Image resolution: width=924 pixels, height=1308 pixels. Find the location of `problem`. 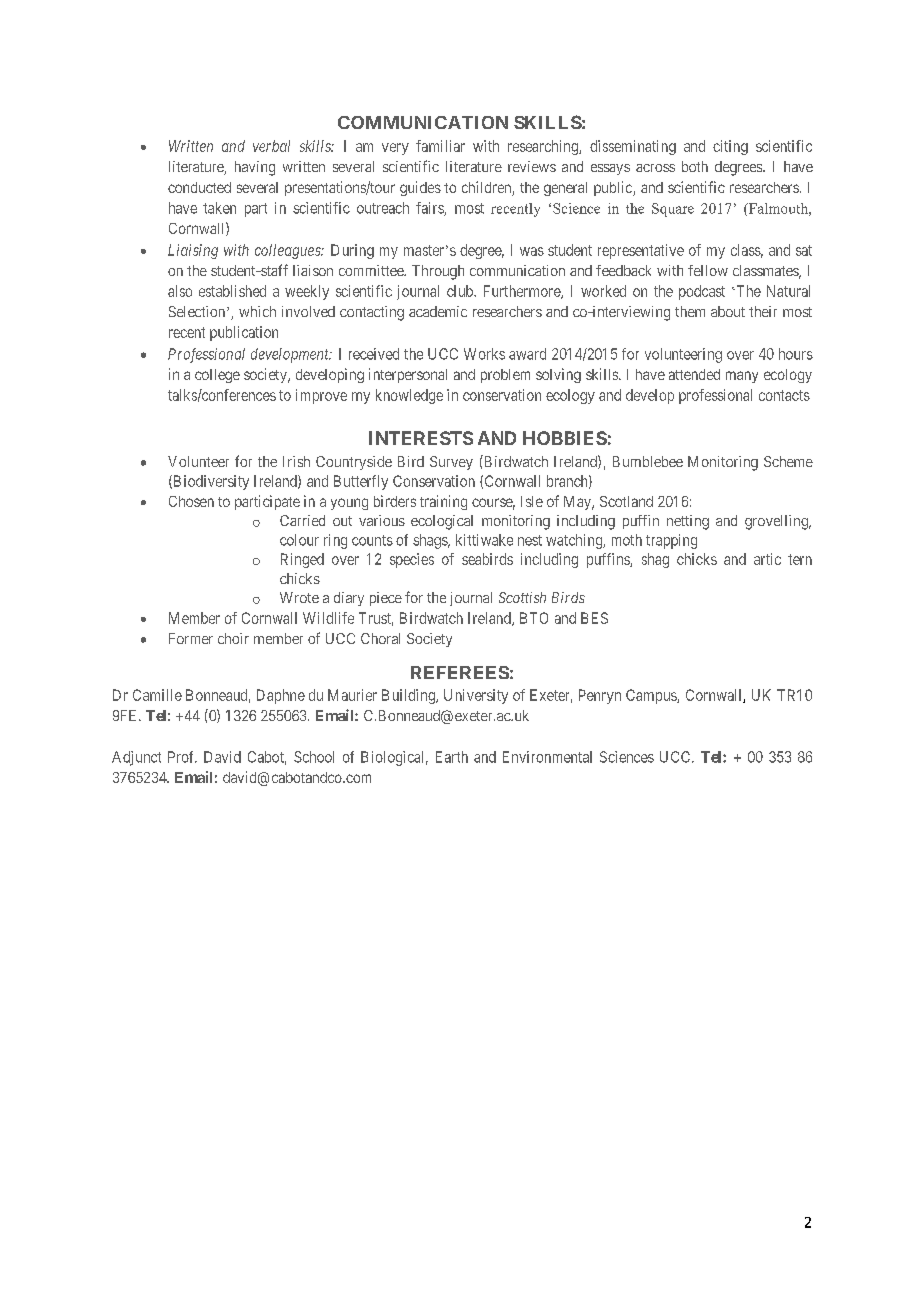

problem is located at coordinates (505, 376).
